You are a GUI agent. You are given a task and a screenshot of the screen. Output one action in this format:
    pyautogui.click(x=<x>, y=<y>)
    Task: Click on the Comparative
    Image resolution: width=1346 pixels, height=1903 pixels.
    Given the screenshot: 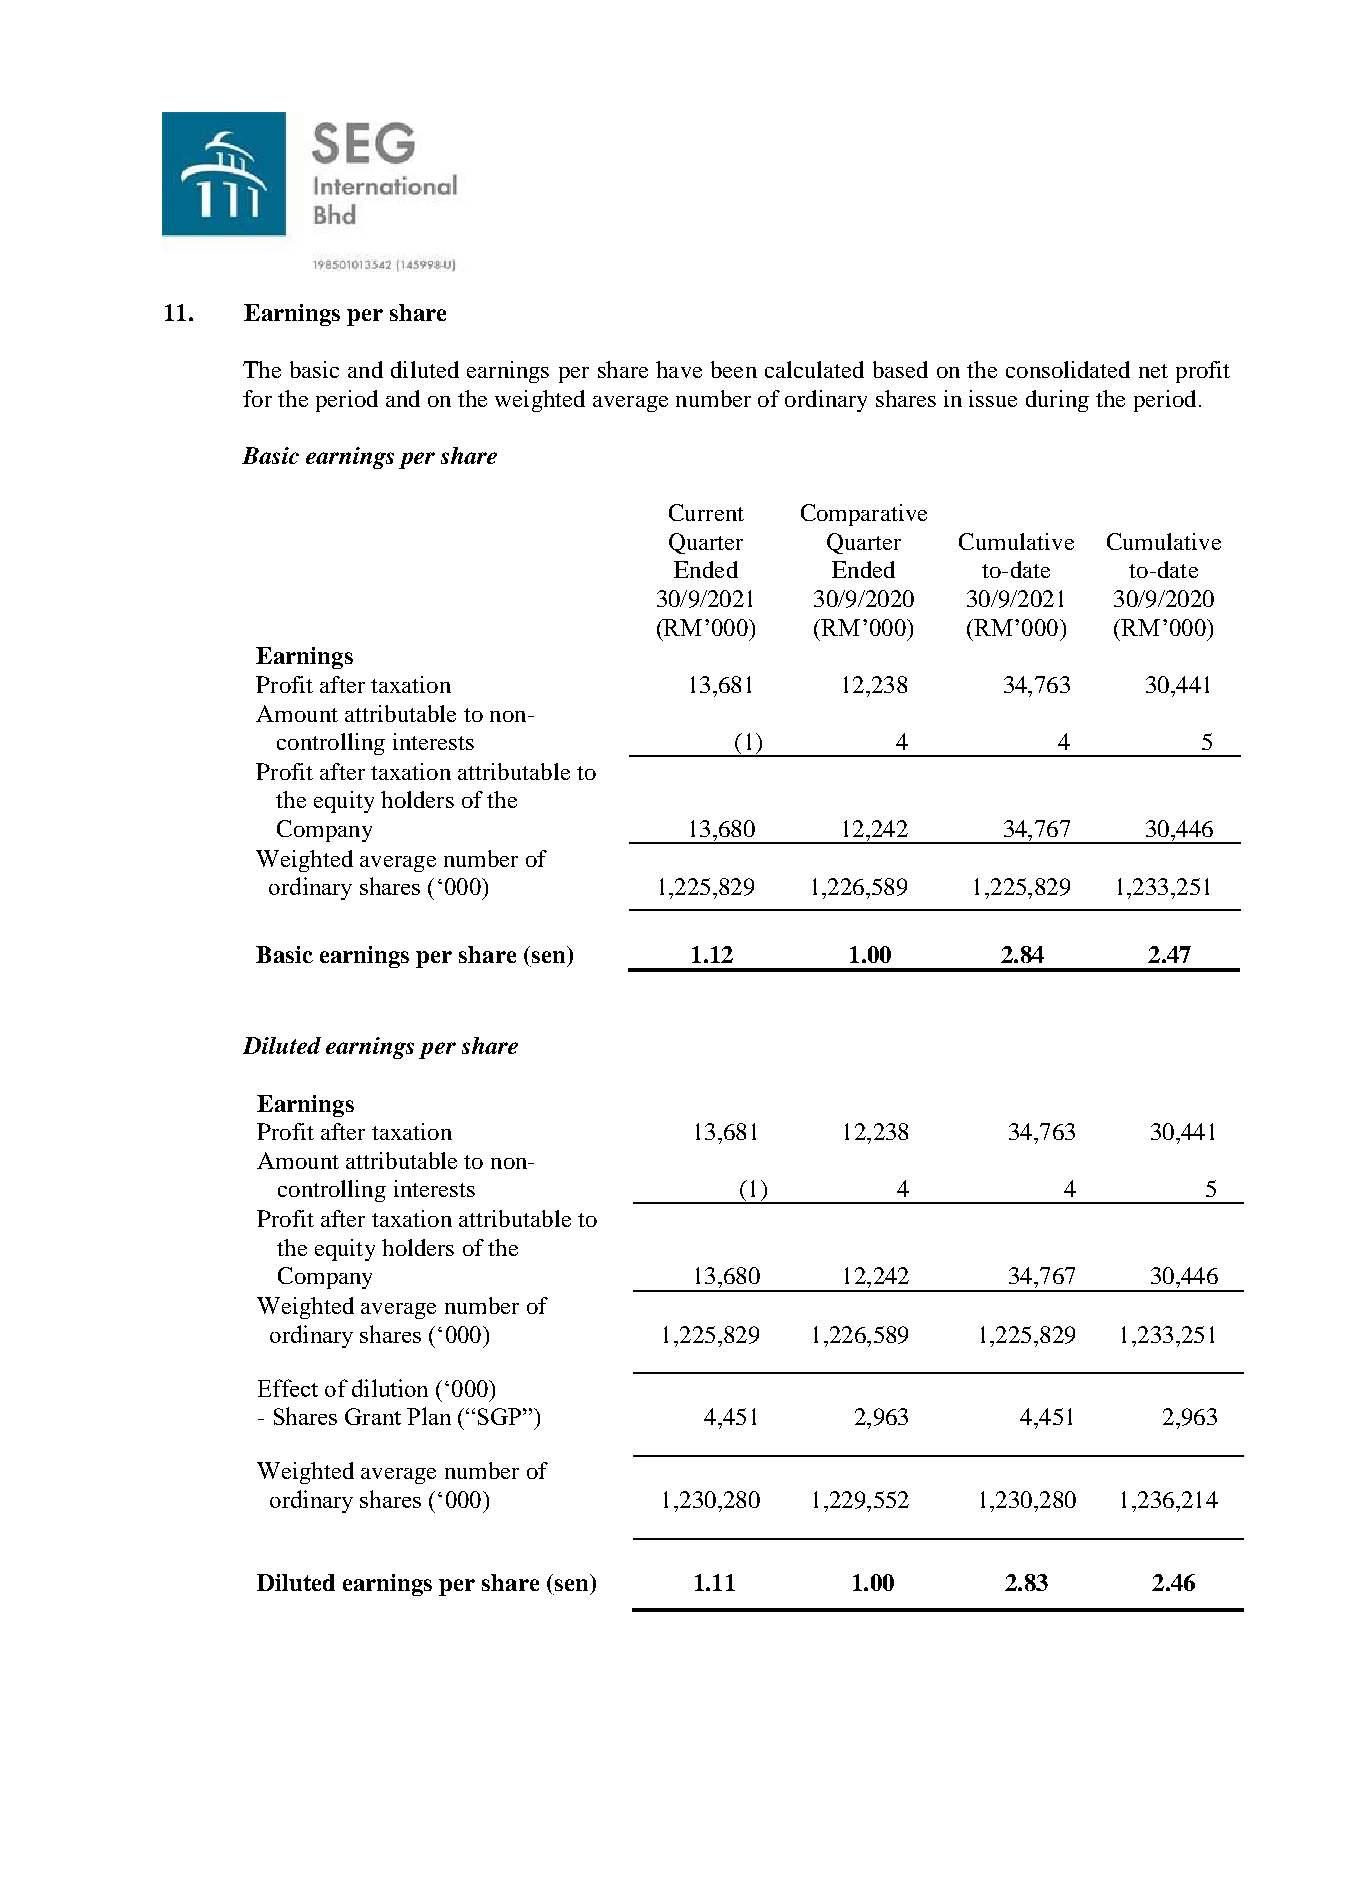 What is the action you would take?
    pyautogui.click(x=864, y=515)
